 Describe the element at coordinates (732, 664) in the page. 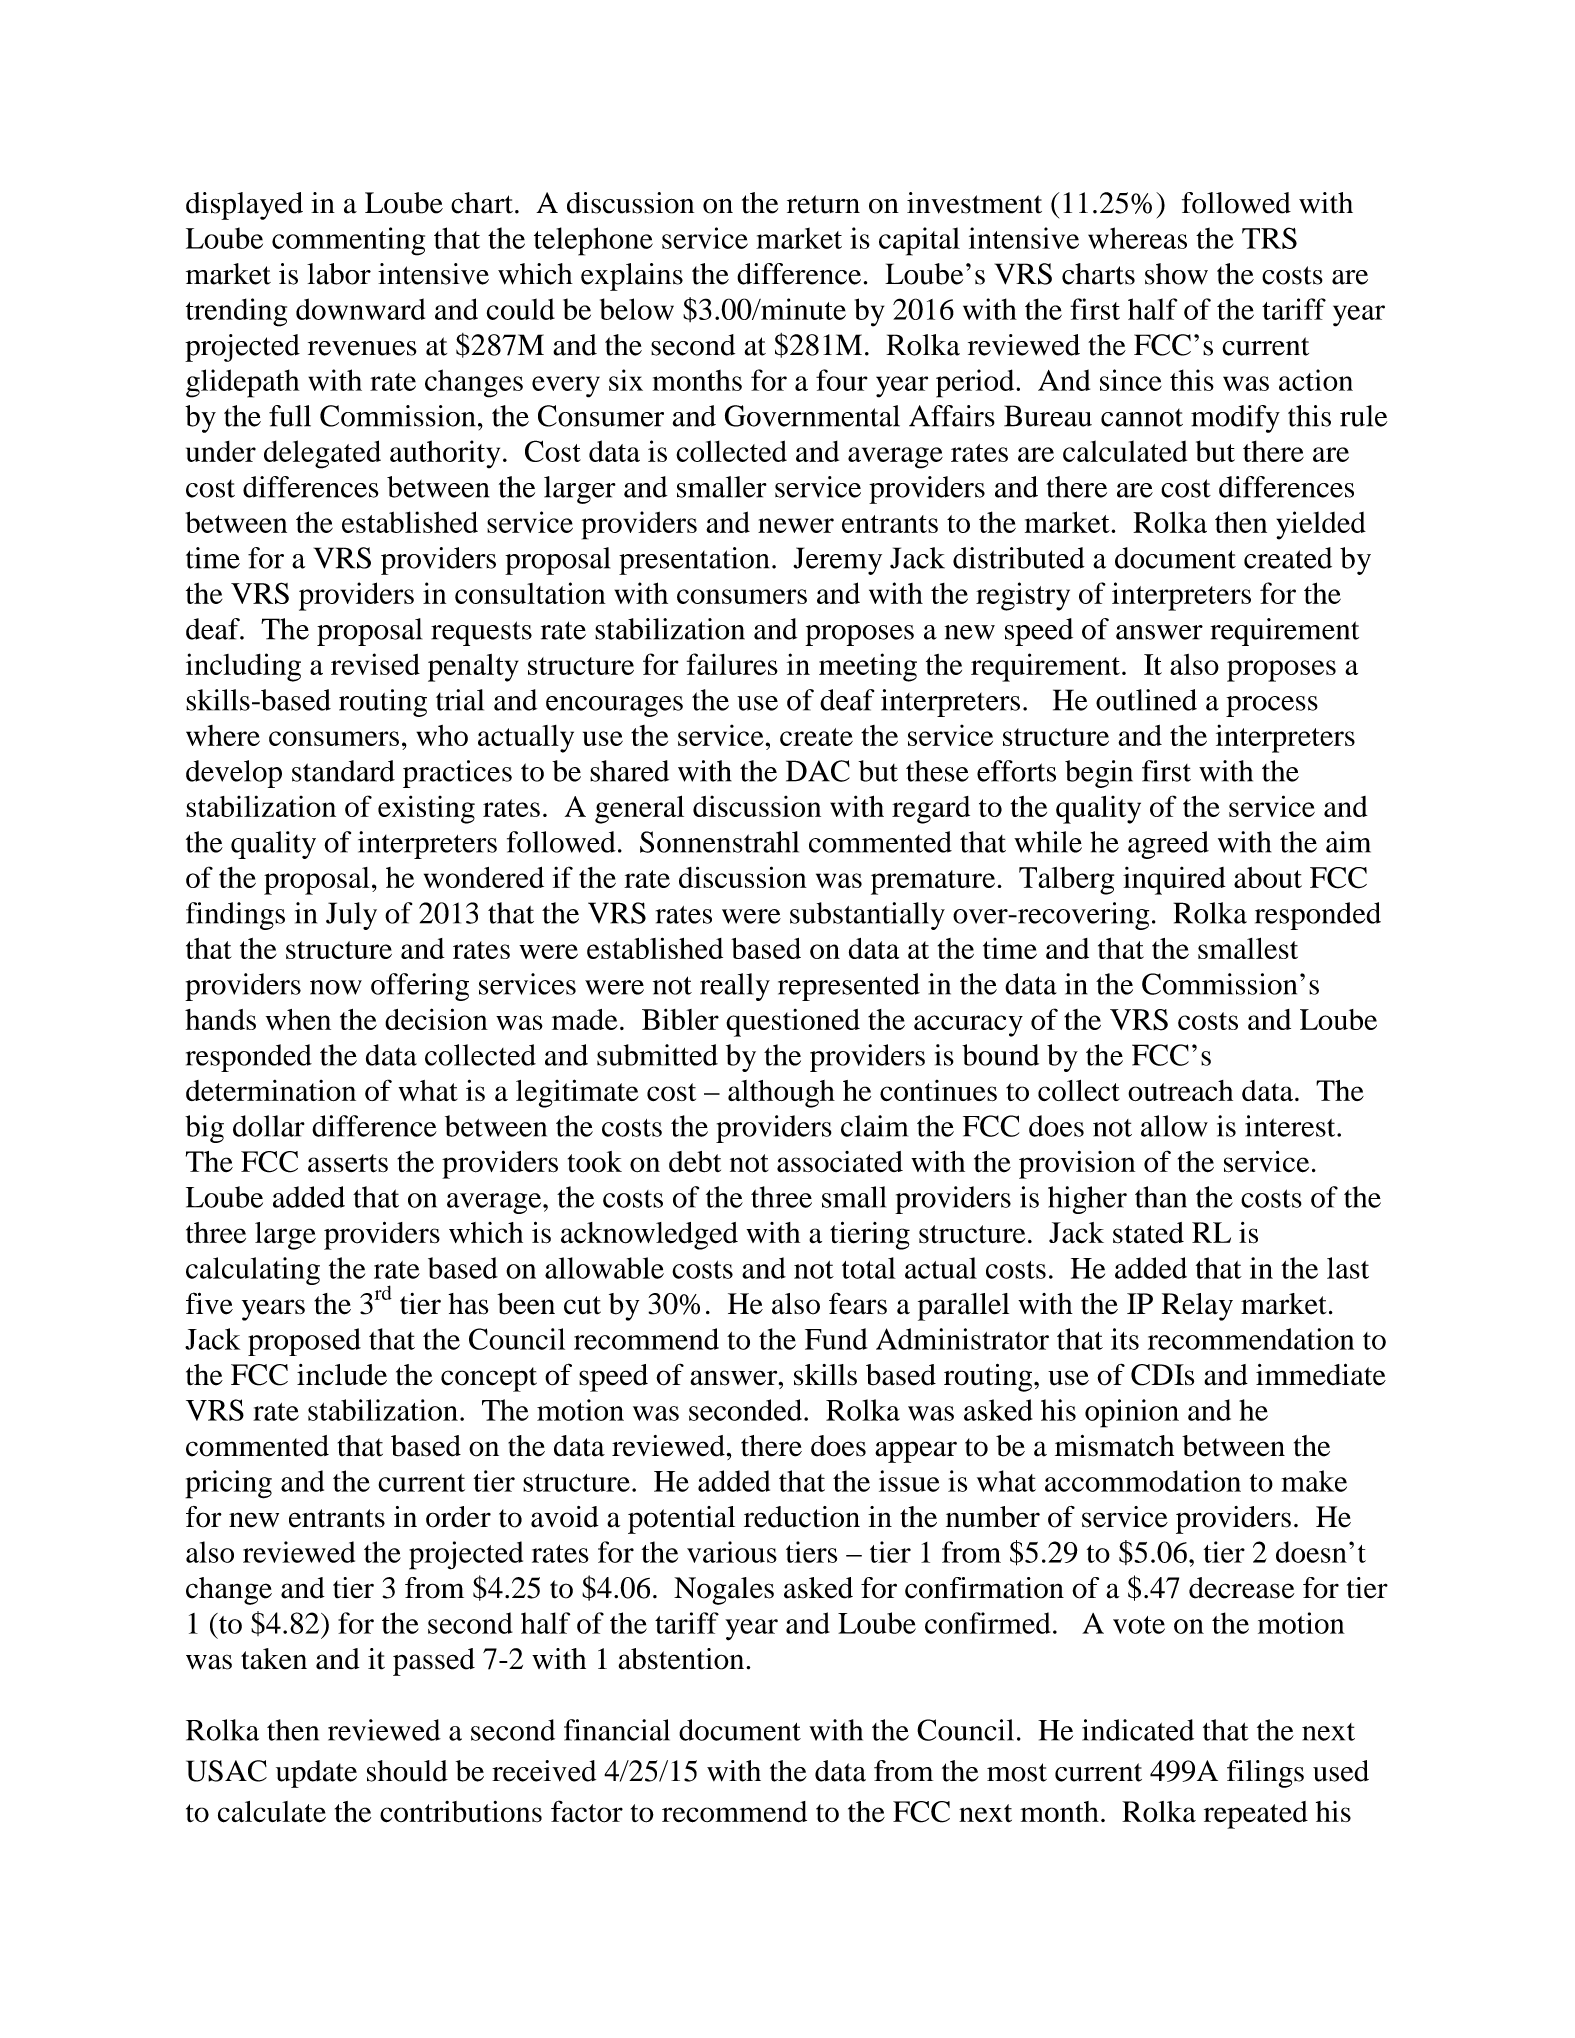

I see `failures` at that location.
